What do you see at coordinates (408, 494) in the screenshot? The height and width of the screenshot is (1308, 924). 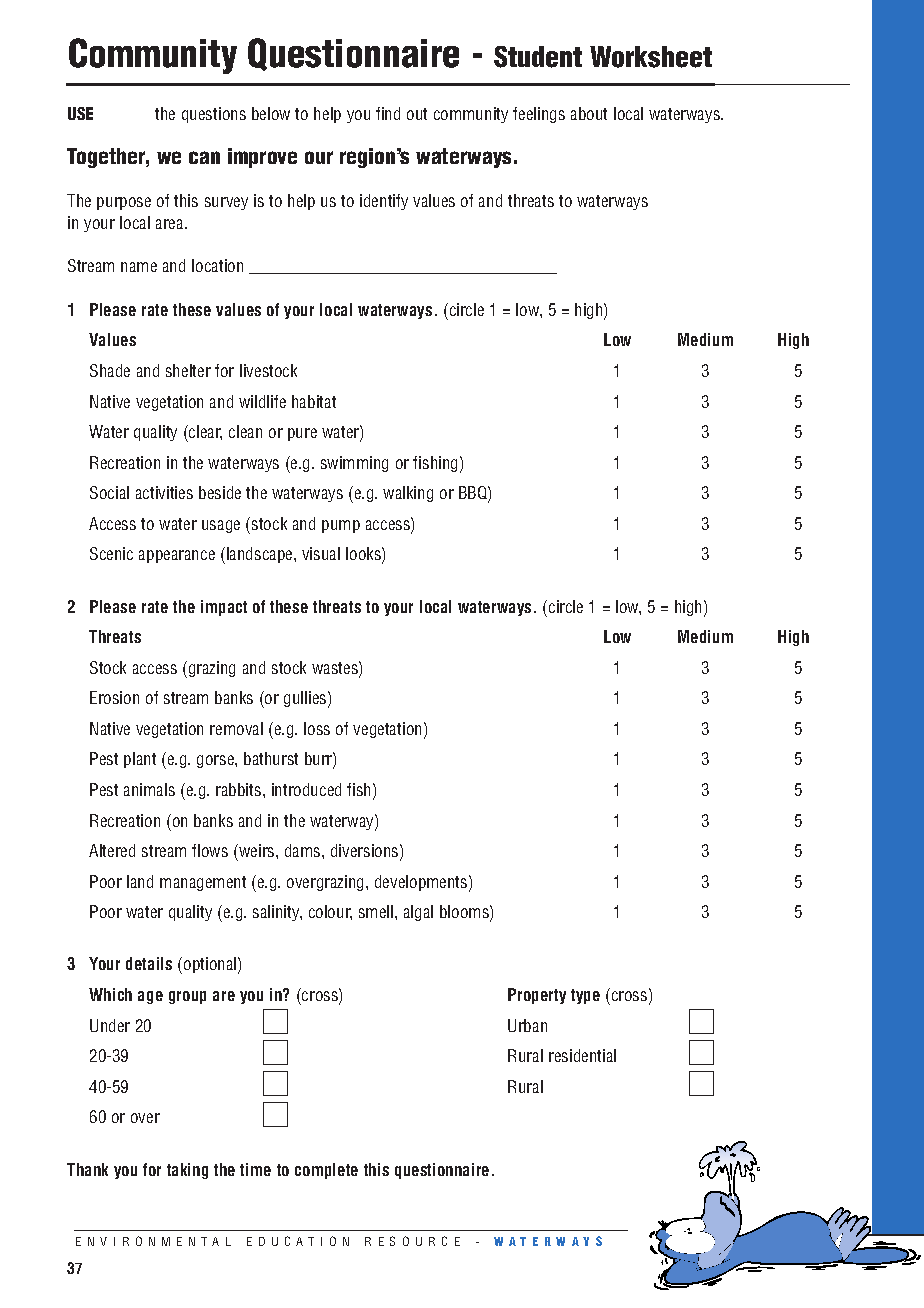 I see `walking` at bounding box center [408, 494].
